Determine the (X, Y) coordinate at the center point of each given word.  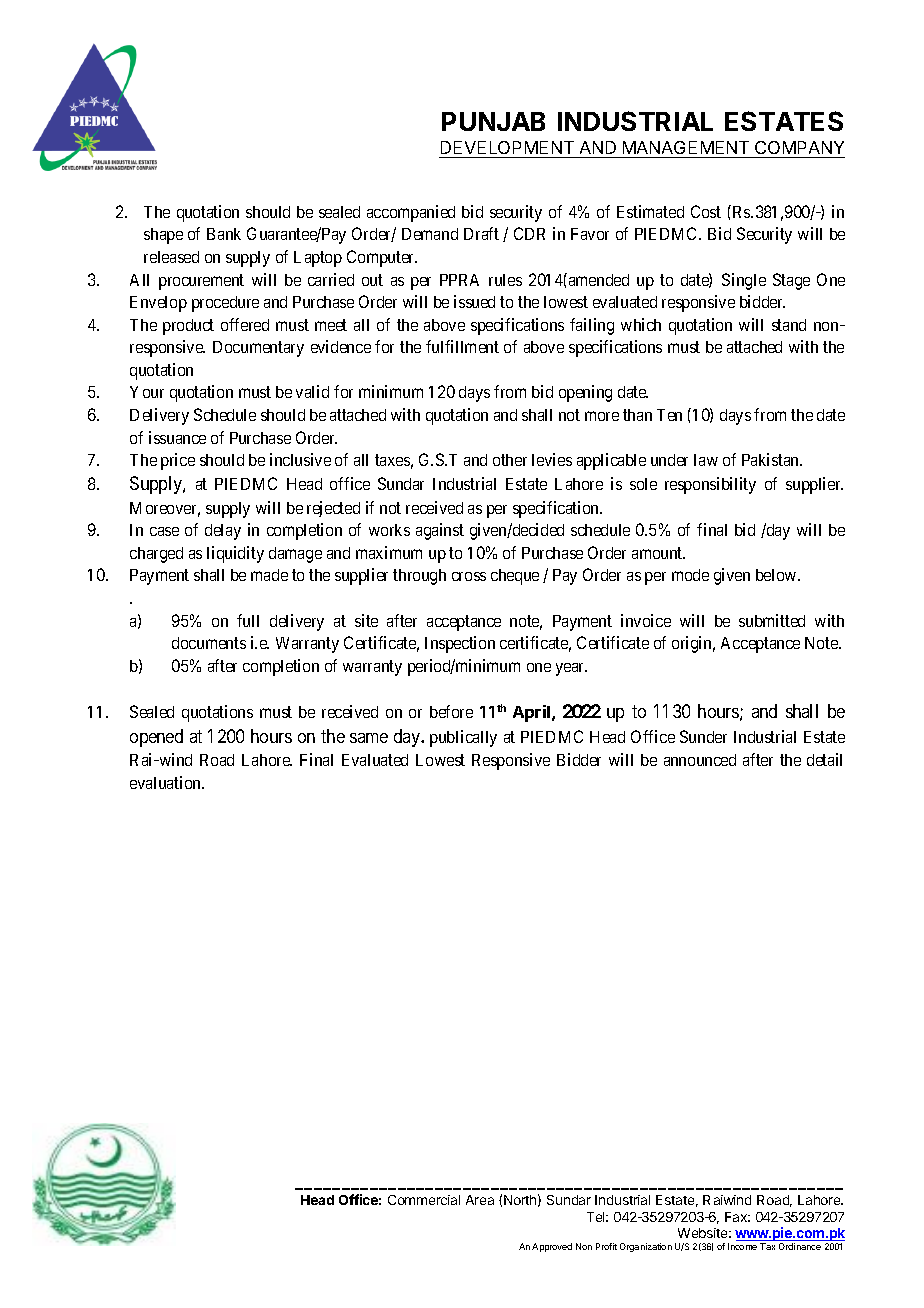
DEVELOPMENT (507, 149)
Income (742, 1246)
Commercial (424, 1200)
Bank (224, 234)
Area (480, 1200)
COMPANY (799, 149)
